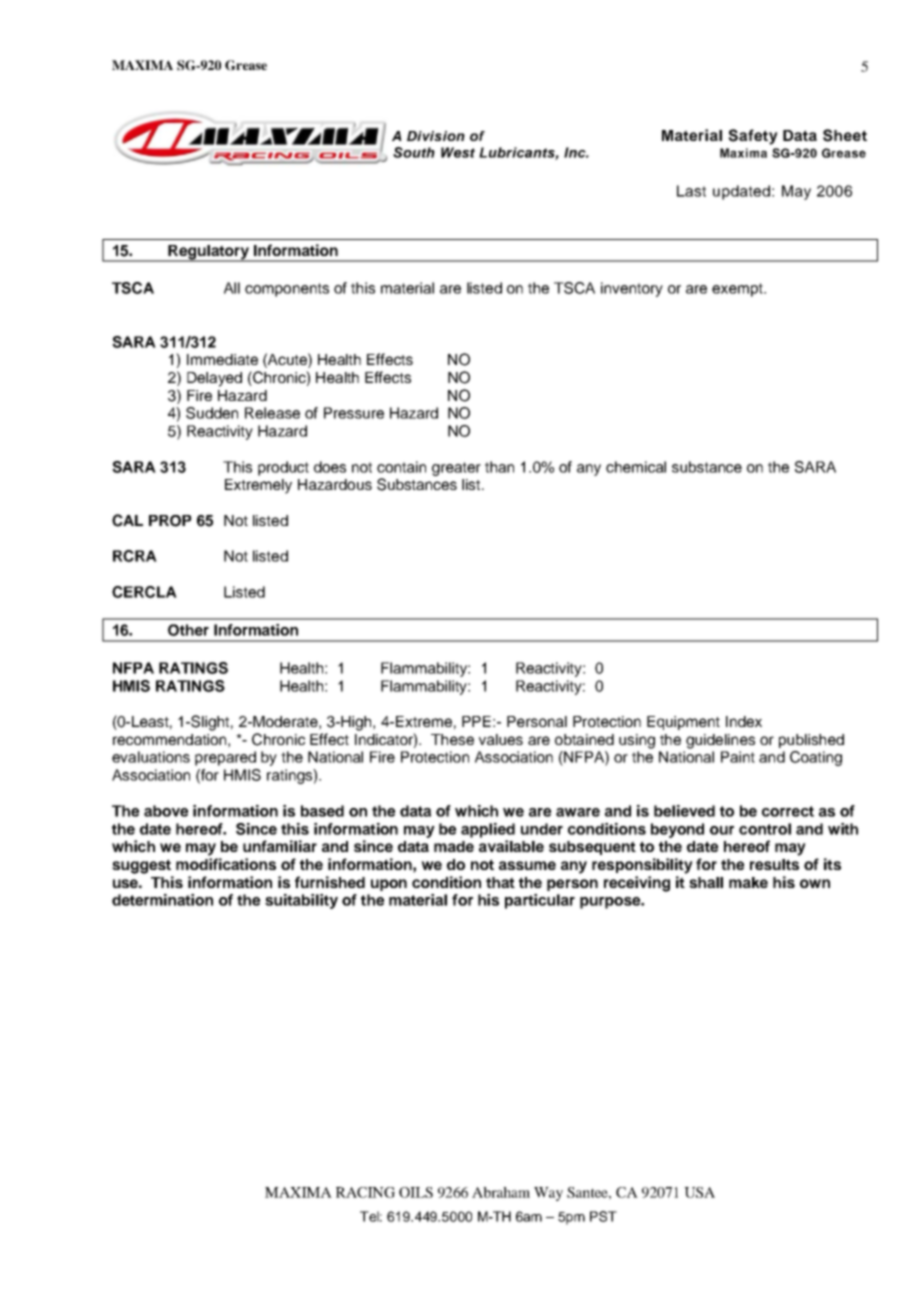 The width and height of the screenshot is (924, 1308). What do you see at coordinates (501, 739) in the screenshot?
I see `values` at bounding box center [501, 739].
